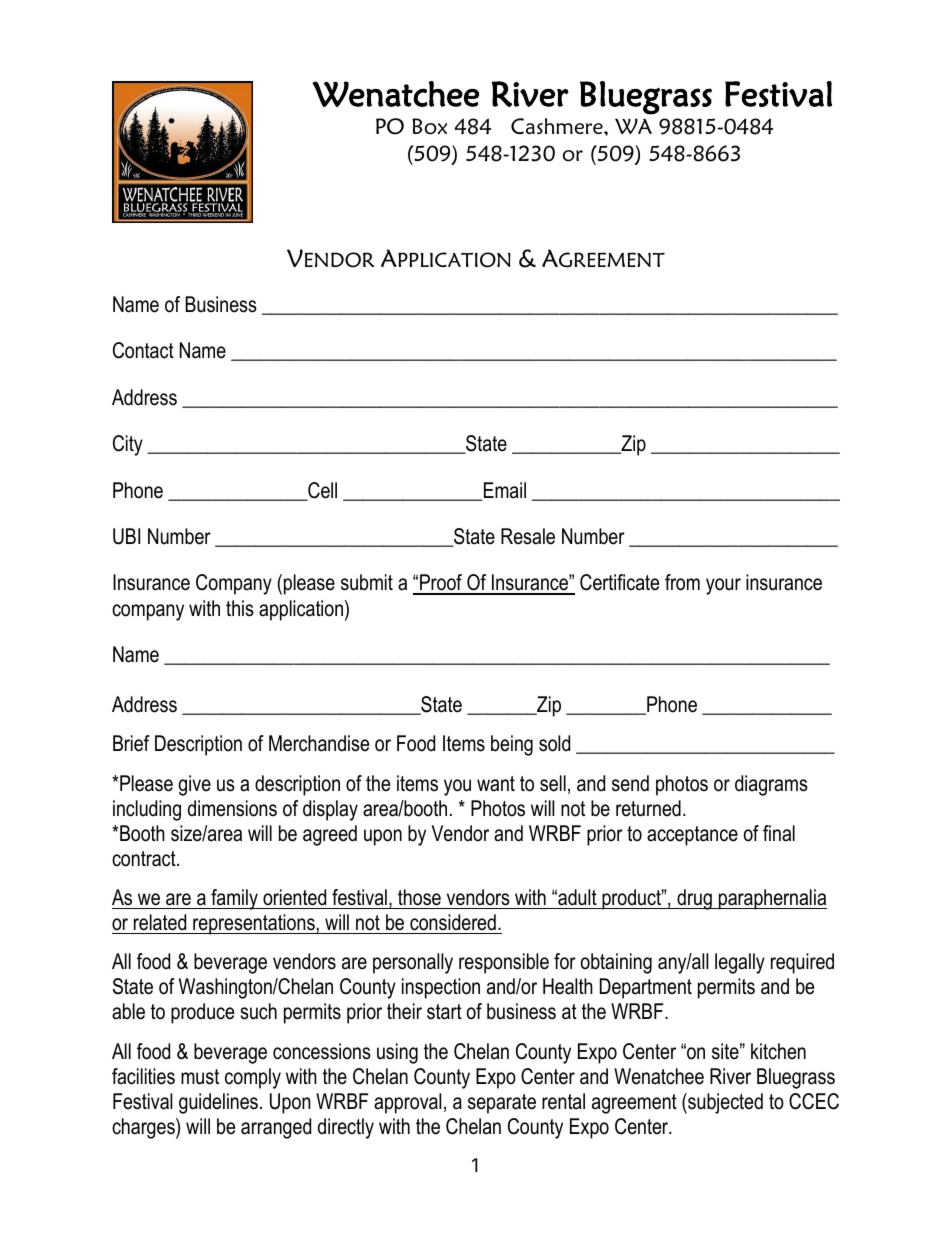 The image size is (952, 1233). Describe the element at coordinates (126, 536) in the document. I see `UBI` at that location.
